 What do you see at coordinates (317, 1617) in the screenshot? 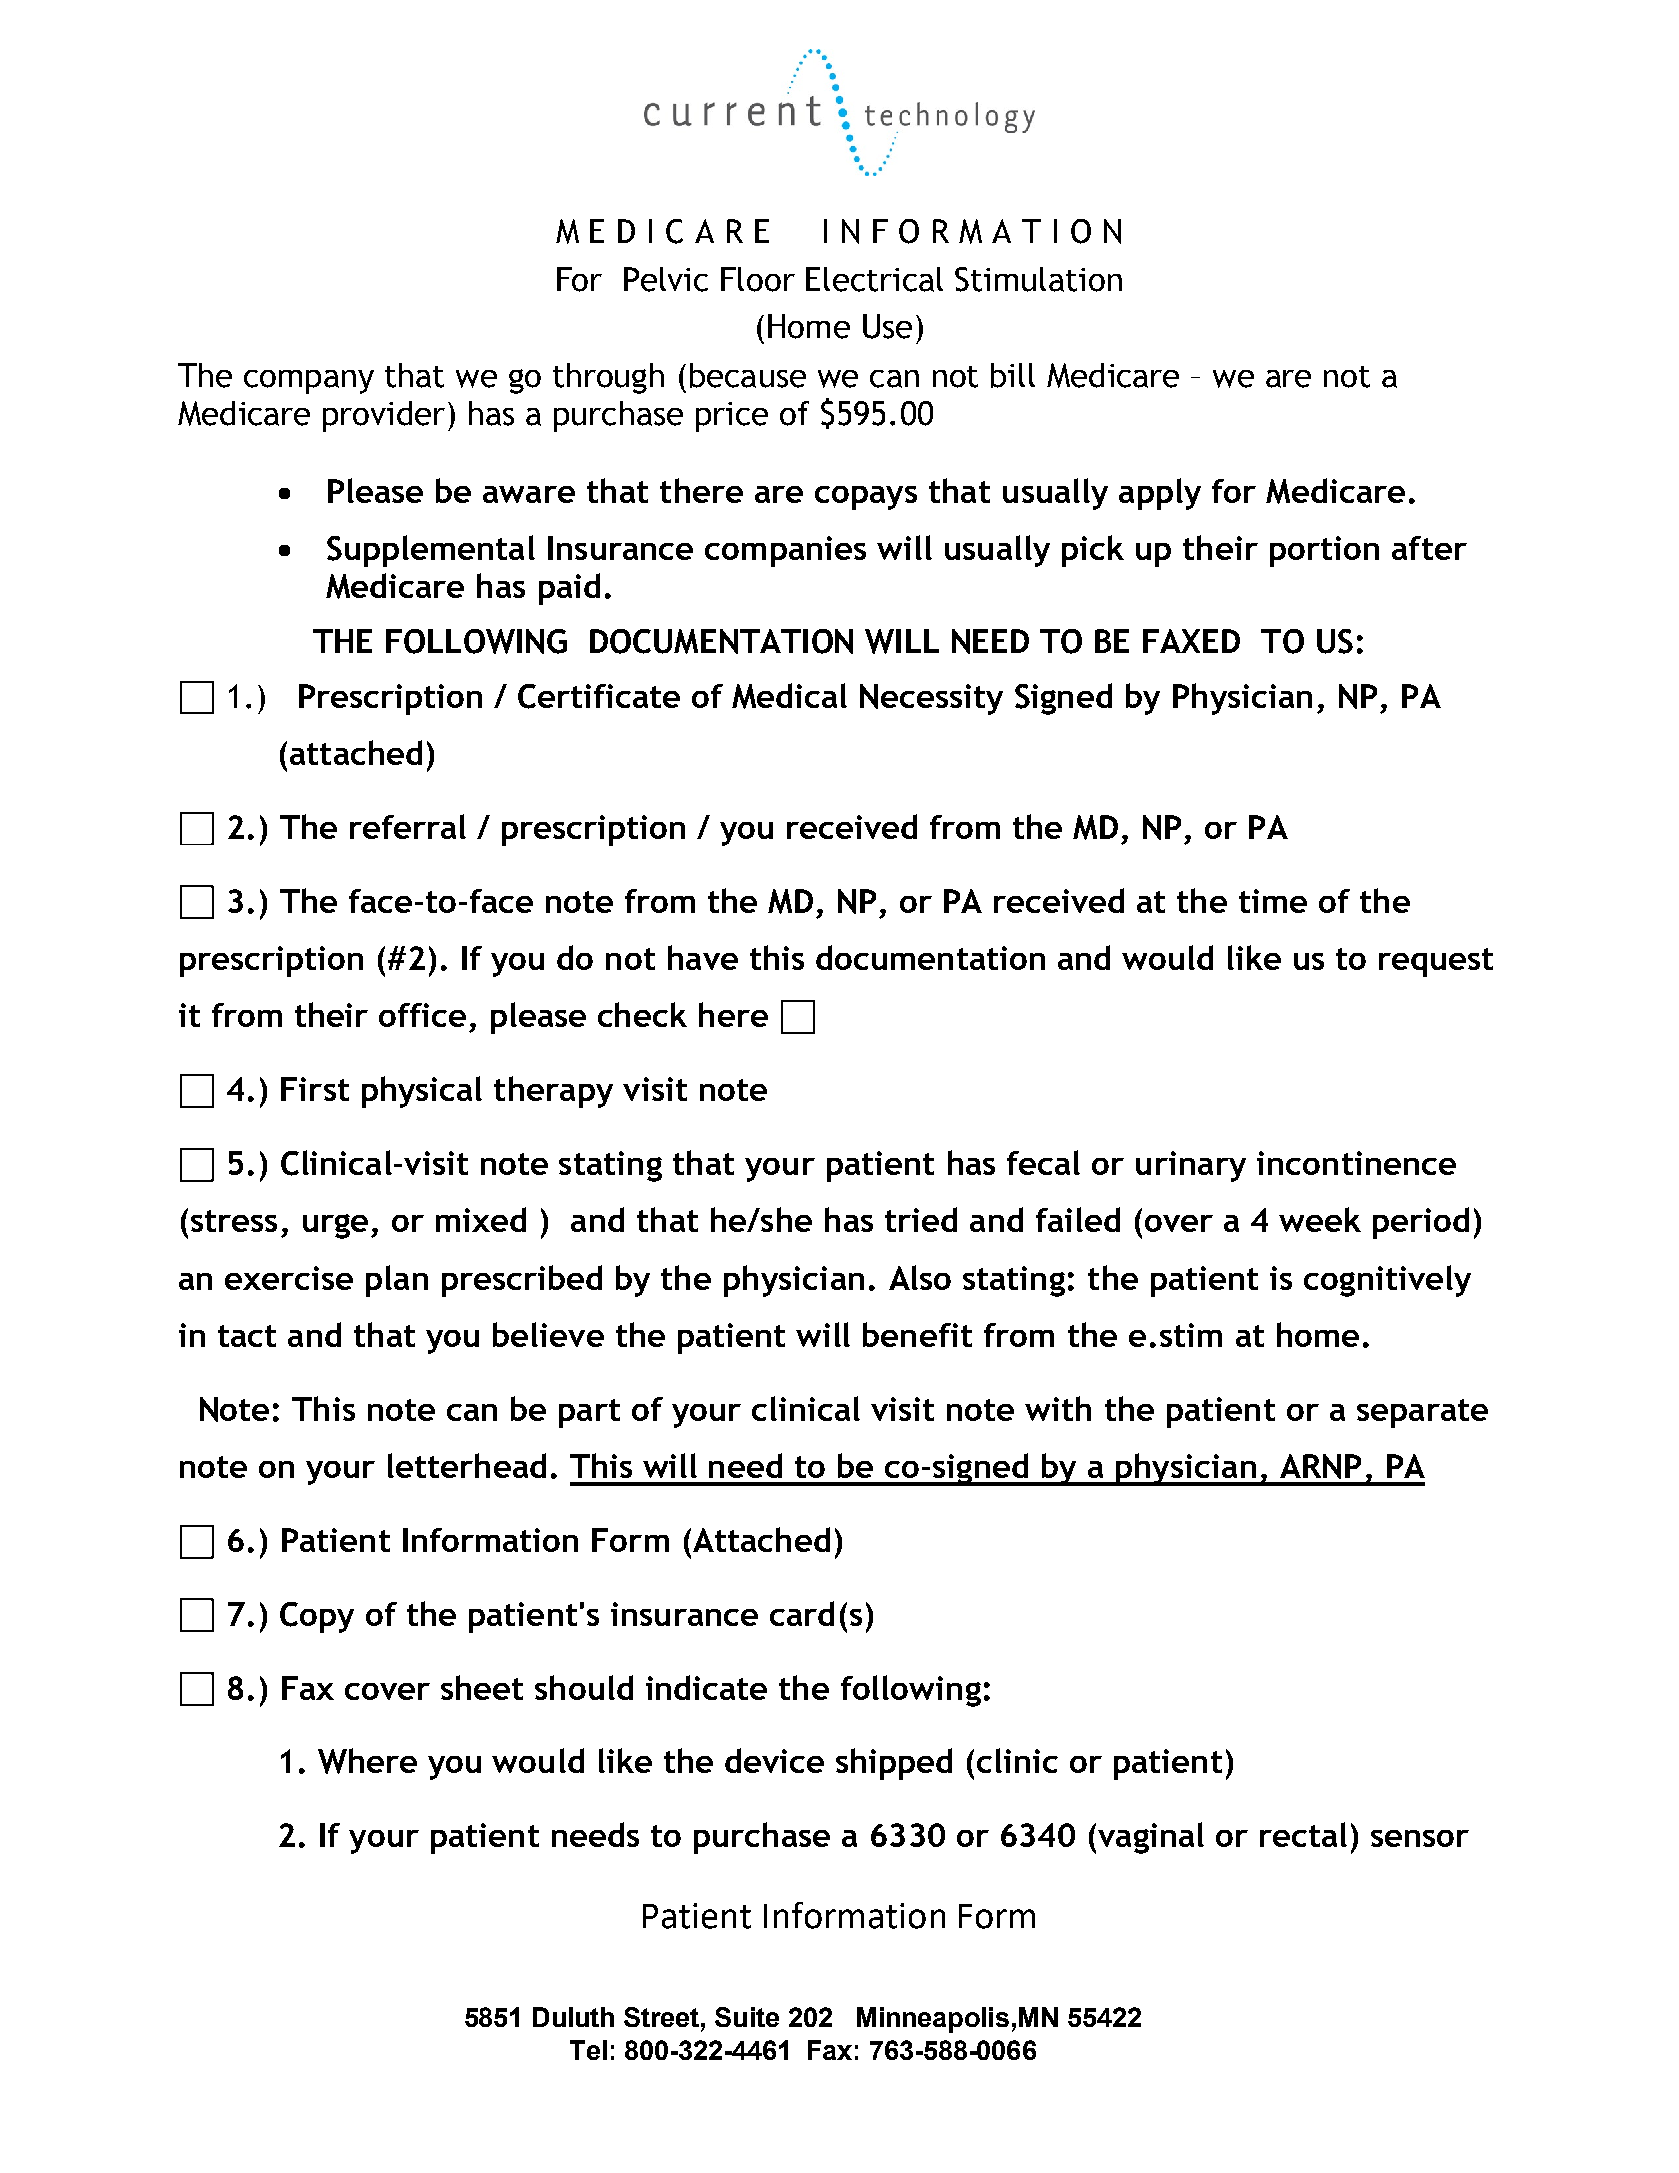
I see `Copy` at bounding box center [317, 1617].
